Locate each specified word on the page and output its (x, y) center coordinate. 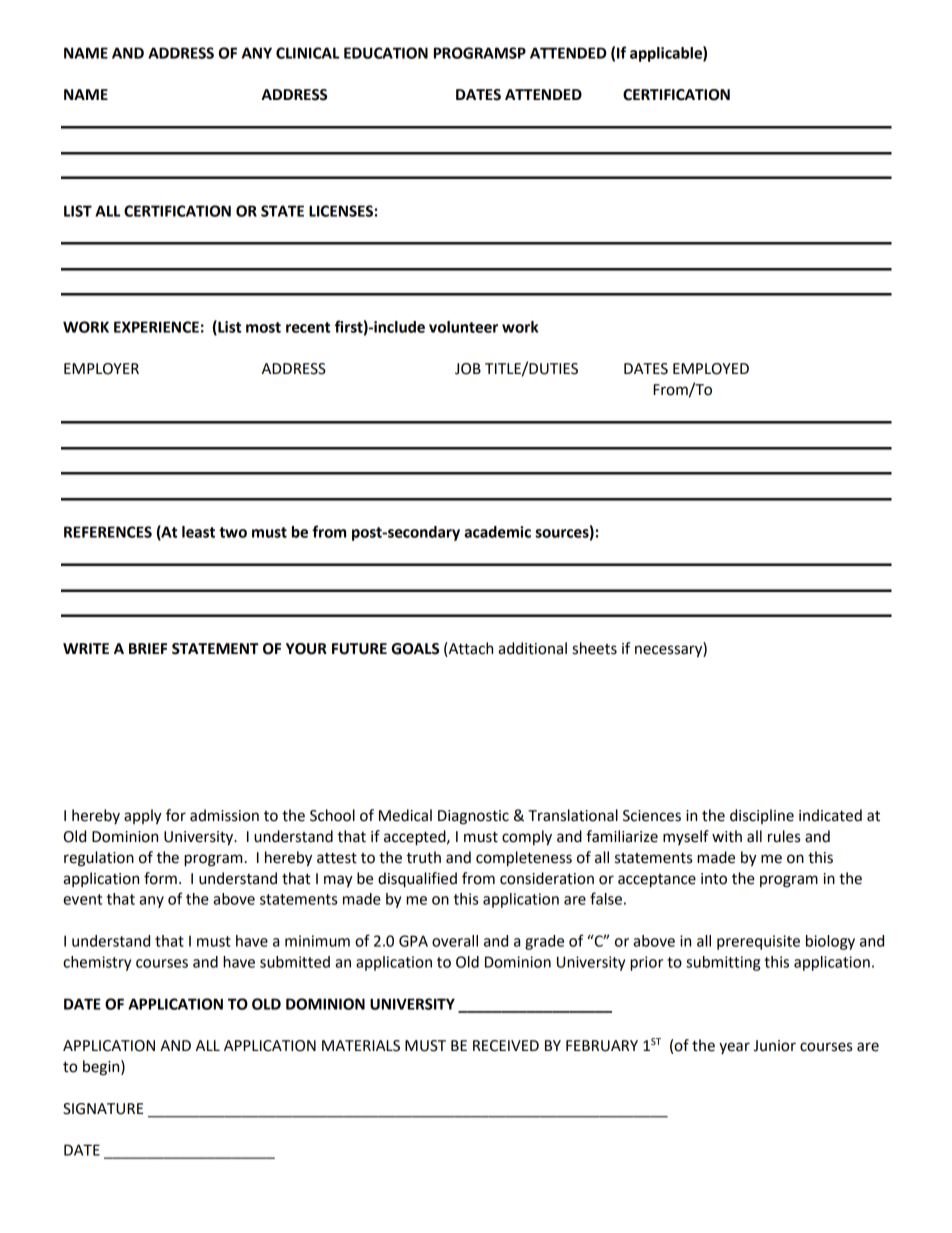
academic (497, 532)
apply (143, 817)
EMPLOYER (101, 369)
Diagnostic (473, 817)
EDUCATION (386, 53)
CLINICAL (307, 53)
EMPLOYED (711, 369)
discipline (762, 816)
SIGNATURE (103, 1109)
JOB (468, 369)
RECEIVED (506, 1046)
